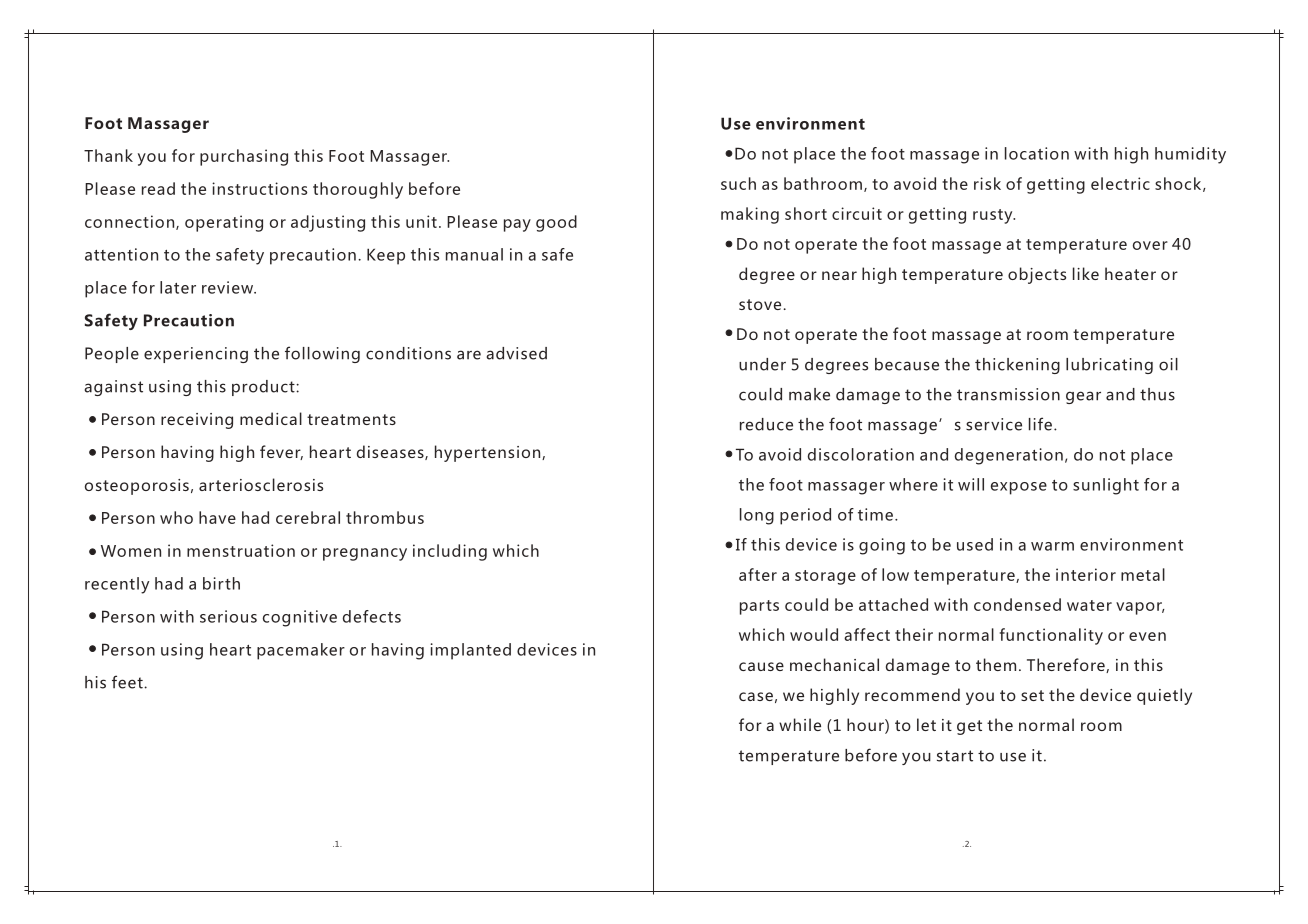 Image resolution: width=1308 pixels, height=924 pixels. I want to click on while, so click(800, 724).
